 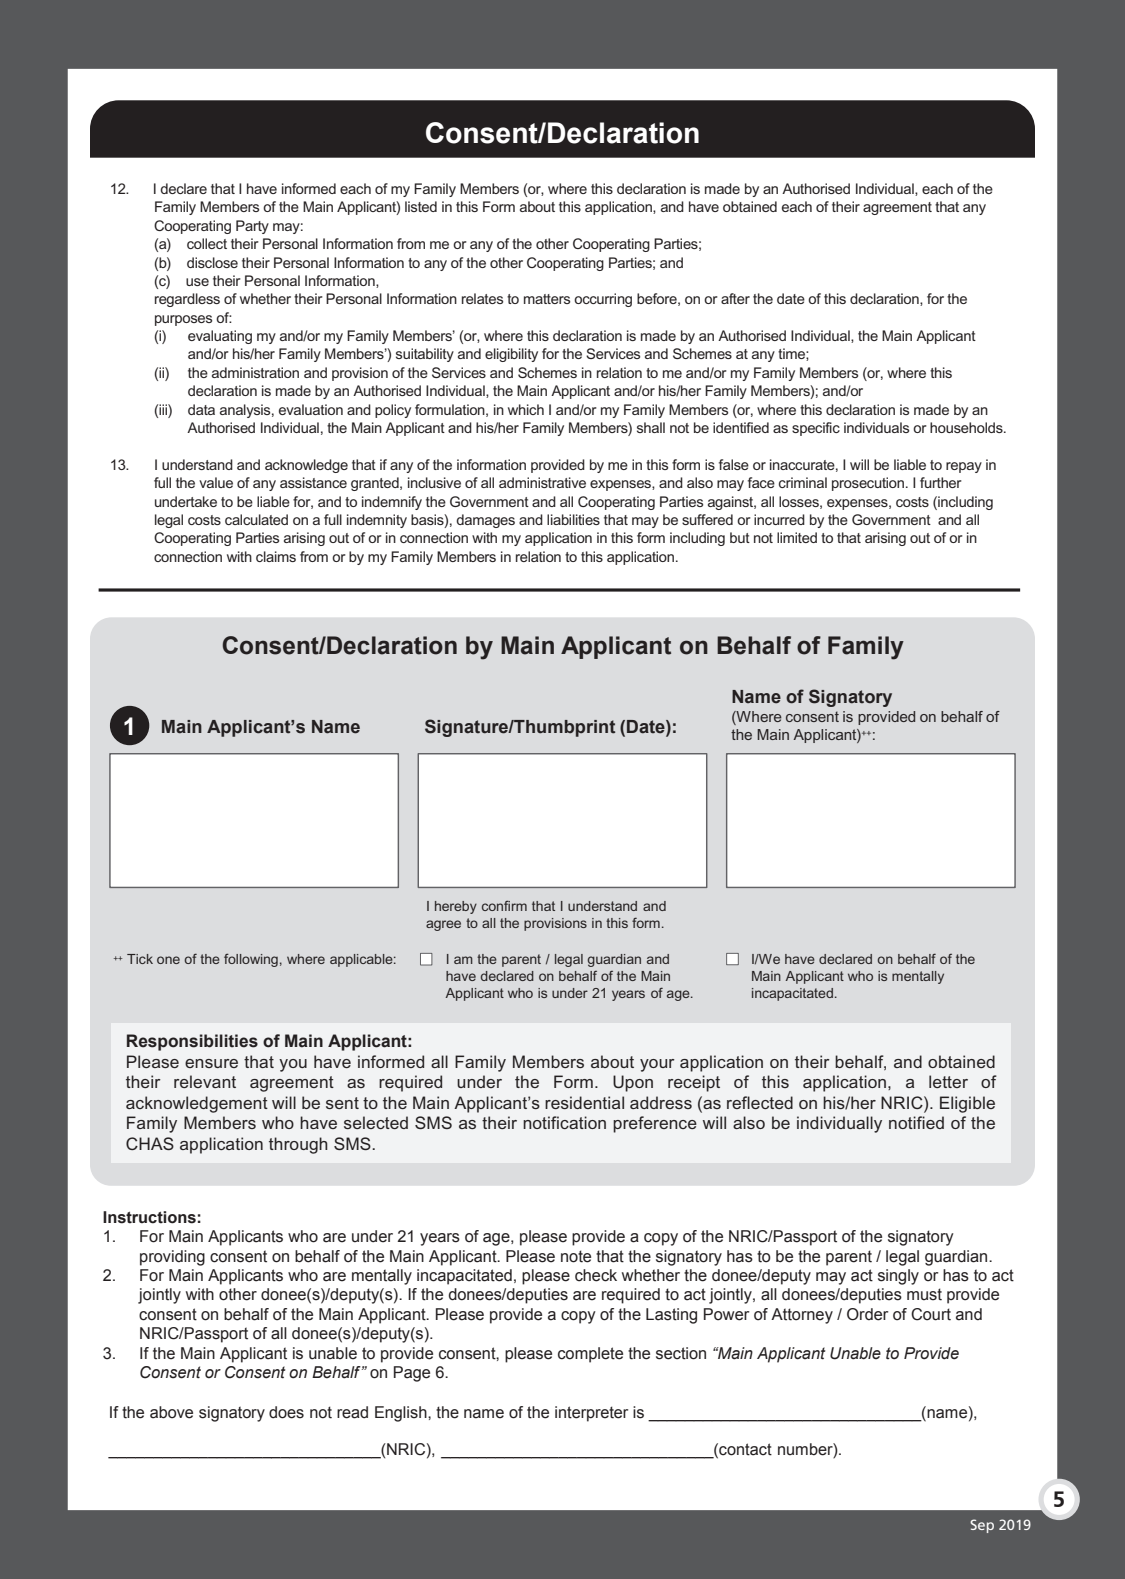 I want to click on notified, so click(x=916, y=1122).
